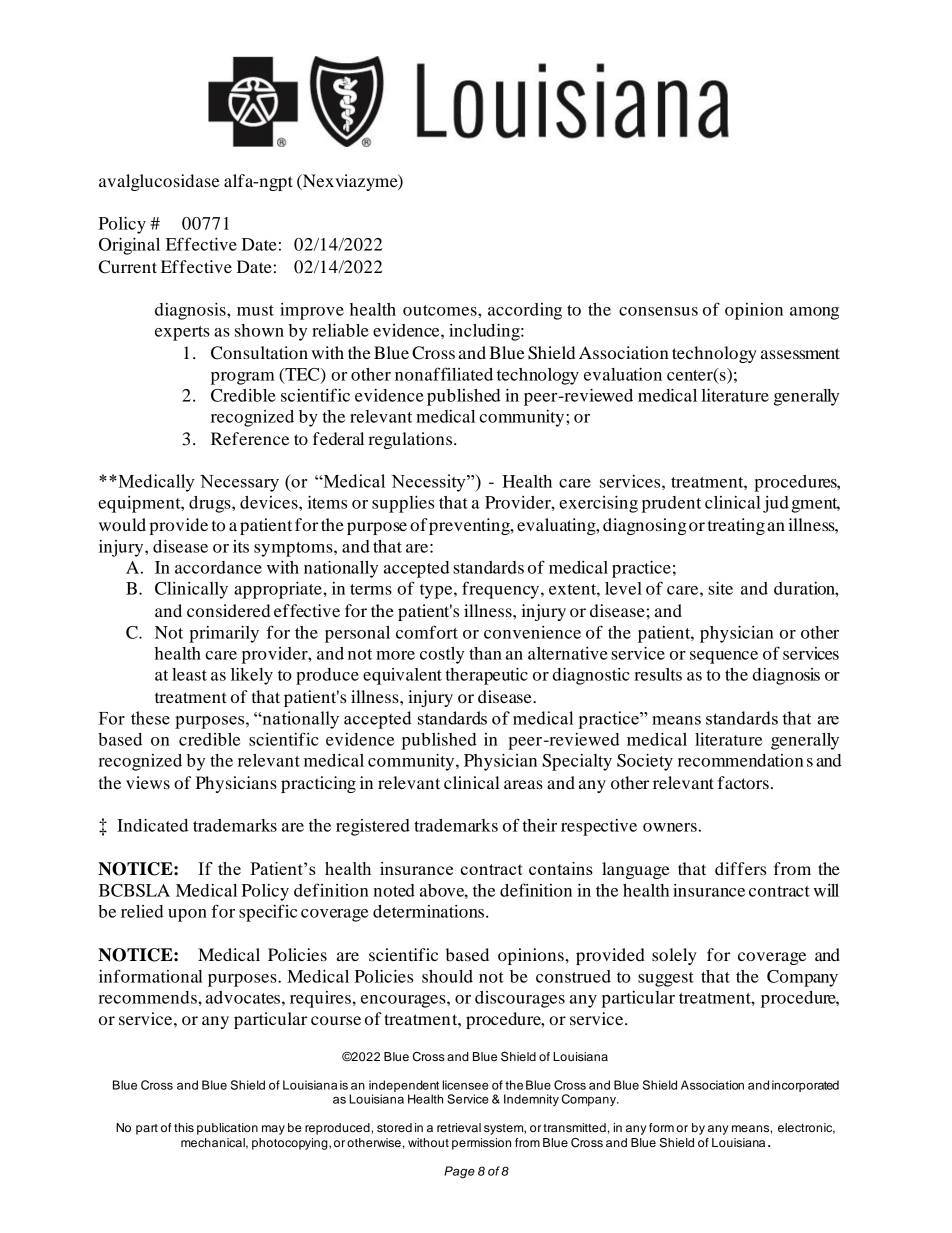 The image size is (952, 1233). I want to click on site, so click(720, 588).
